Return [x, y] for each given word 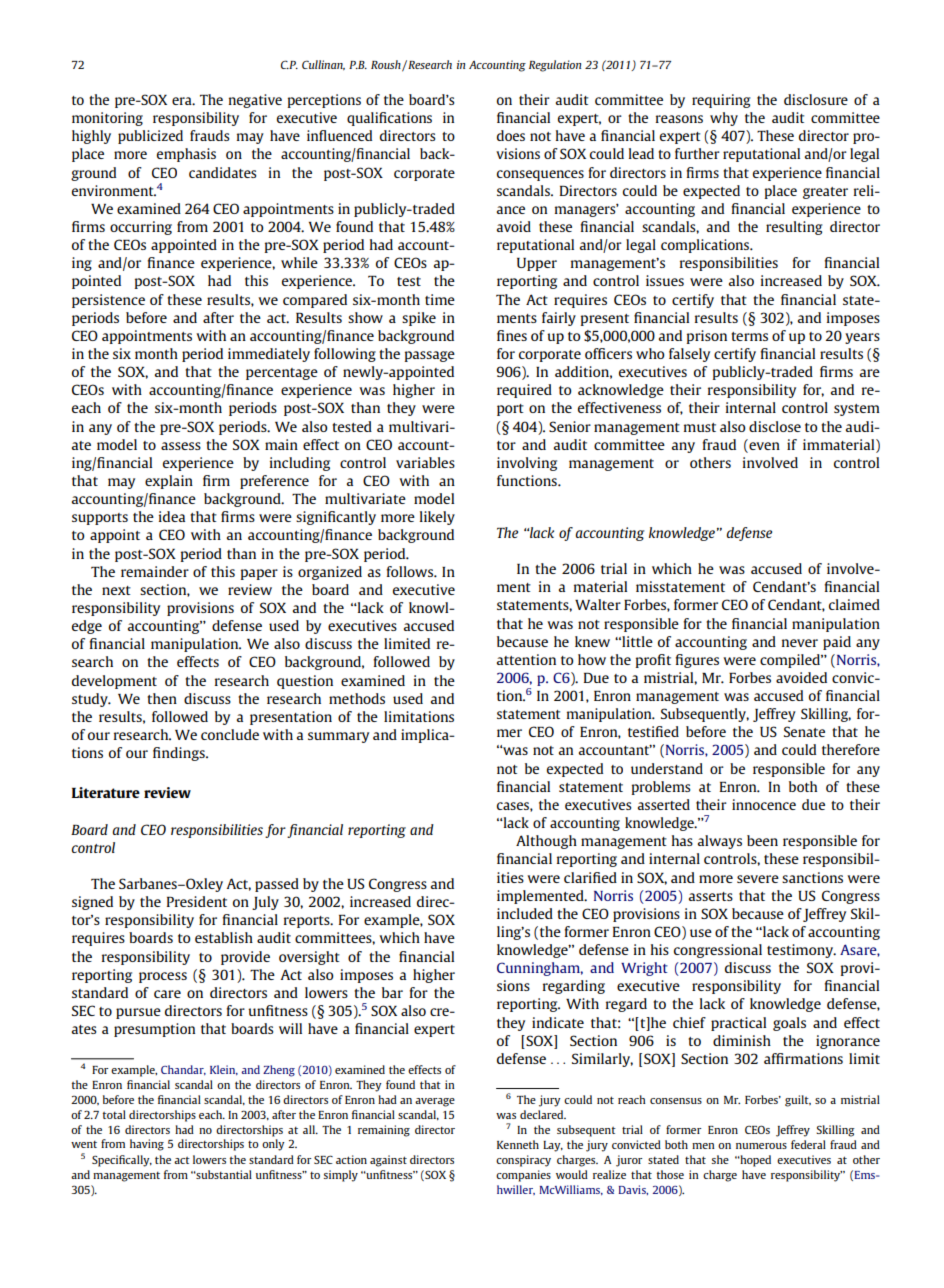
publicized [150, 137]
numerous [761, 1146]
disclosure [816, 99]
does [511, 135]
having [147, 1145]
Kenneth [518, 1144]
